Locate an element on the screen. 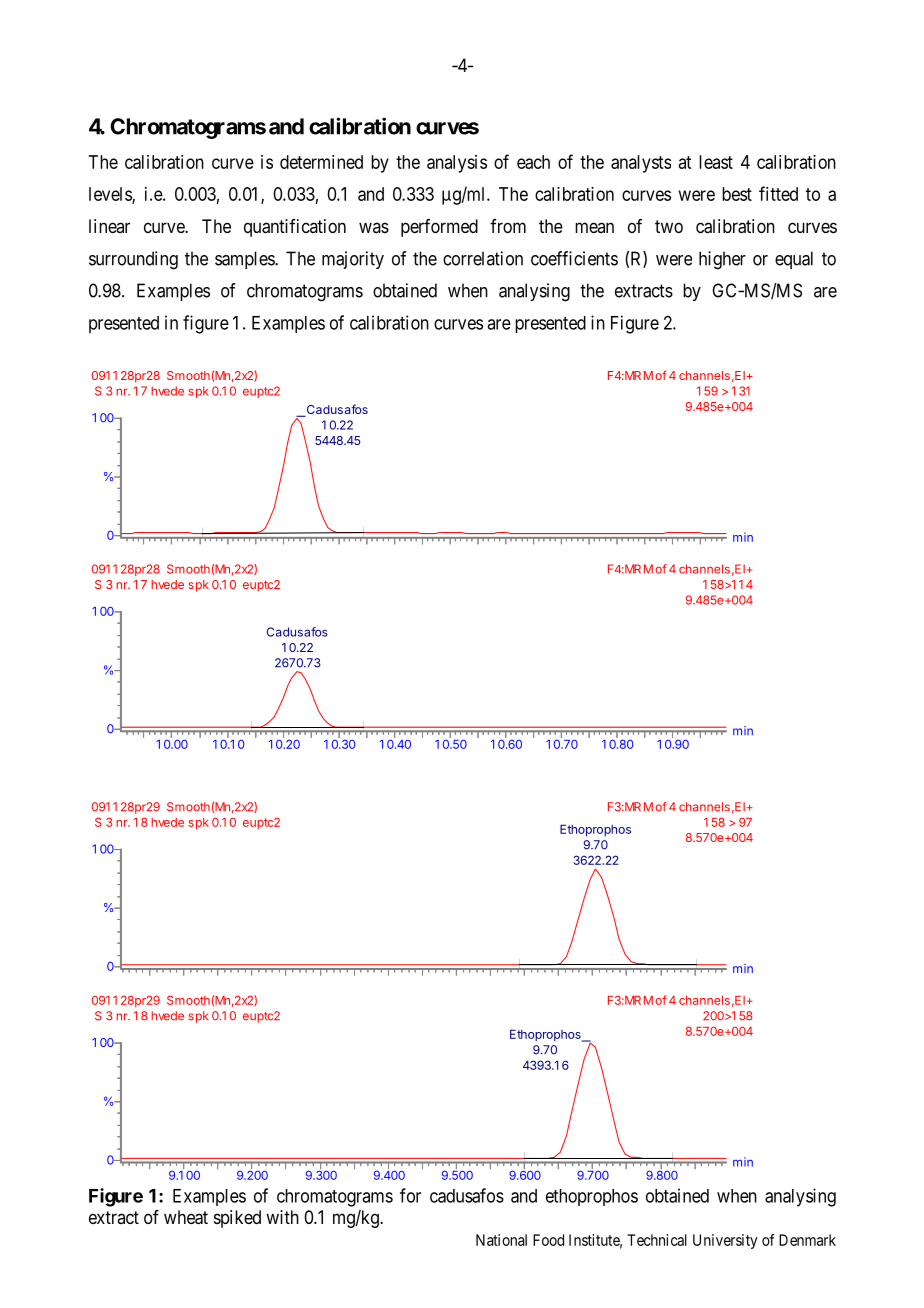 This screenshot has height=1308, width=924. majority is located at coordinates (353, 260).
